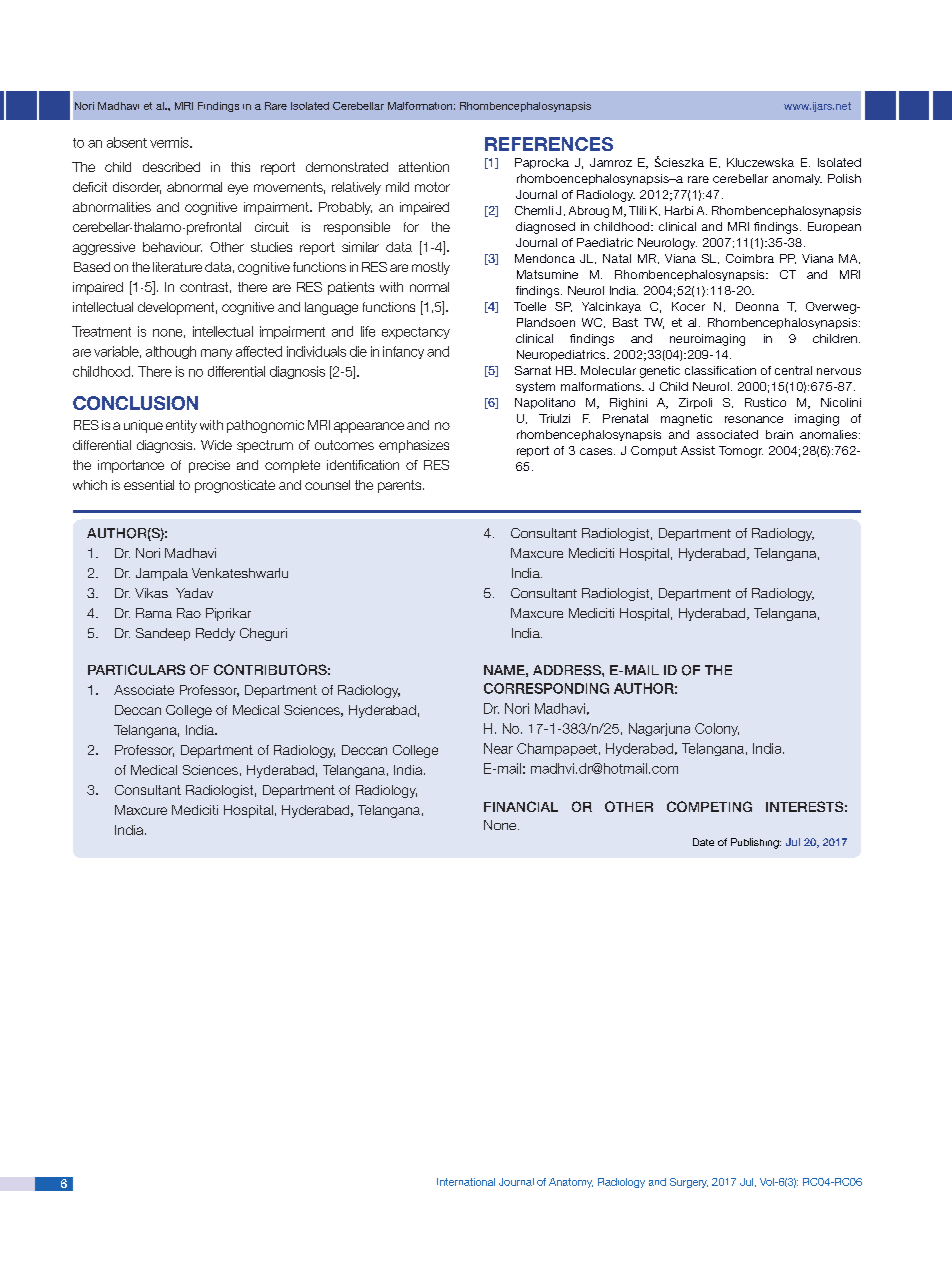 The image size is (952, 1270). What do you see at coordinates (797, 179) in the image?
I see `anomaly` at bounding box center [797, 179].
